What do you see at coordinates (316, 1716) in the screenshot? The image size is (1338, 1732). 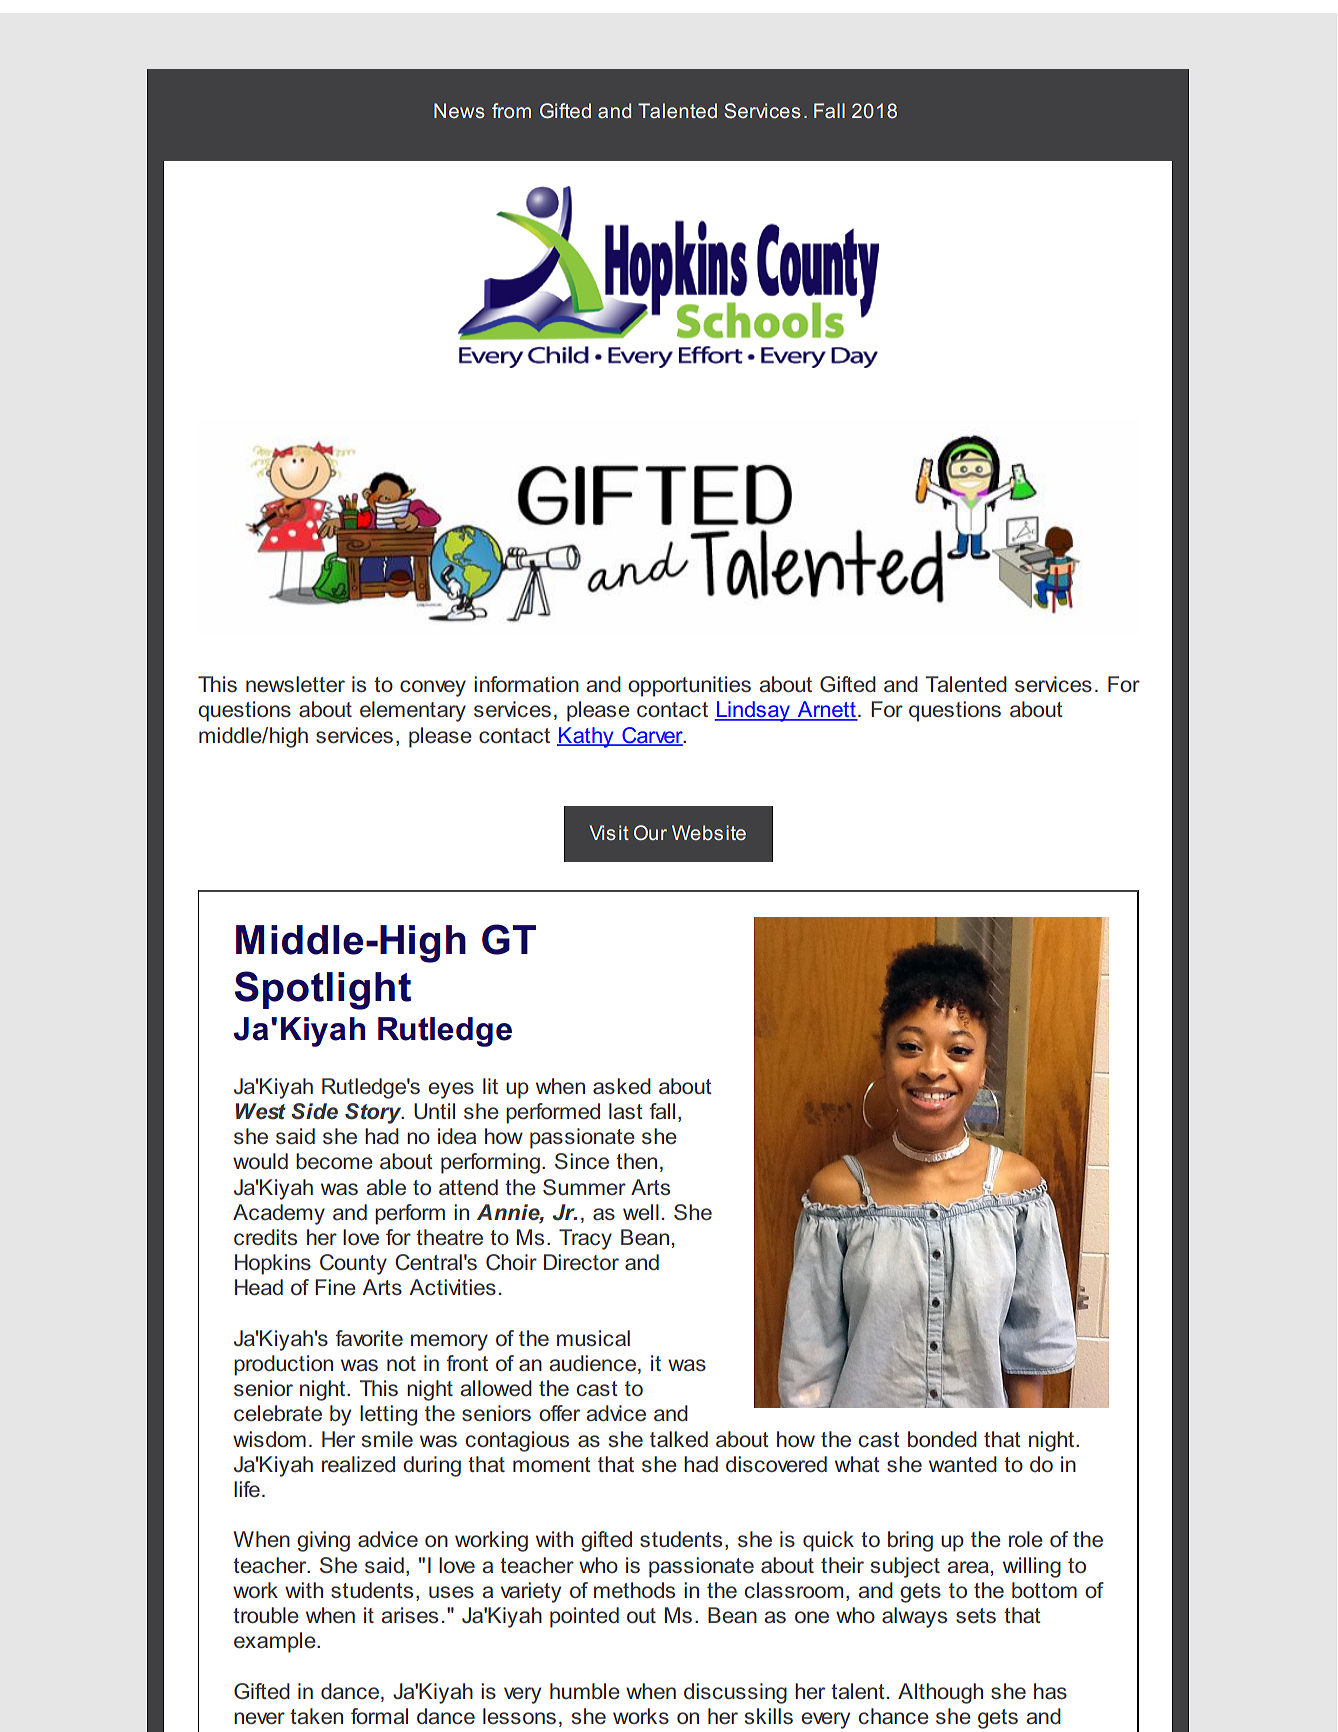 I see `taken` at bounding box center [316, 1716].
